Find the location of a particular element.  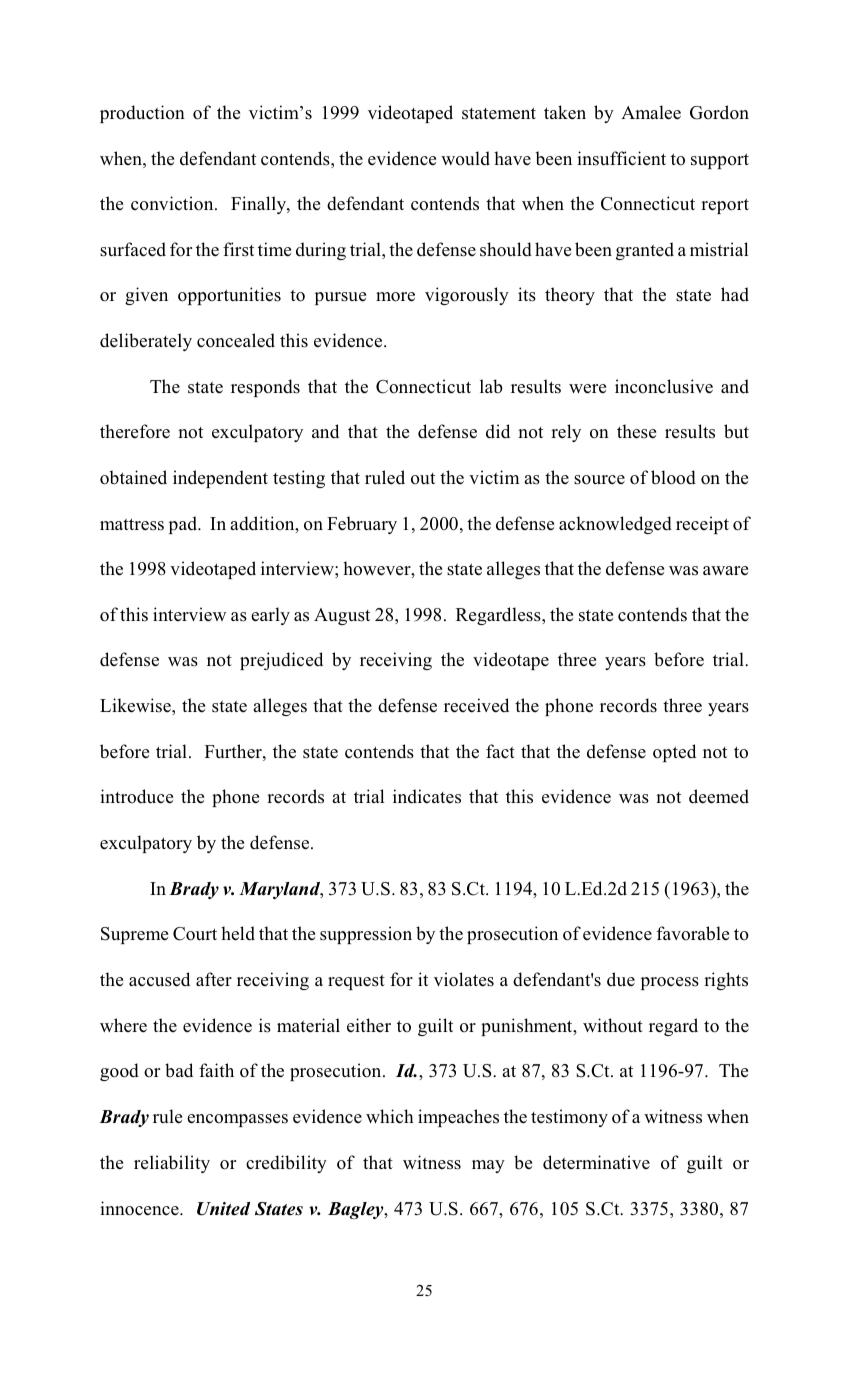

February is located at coordinates (362, 525).
